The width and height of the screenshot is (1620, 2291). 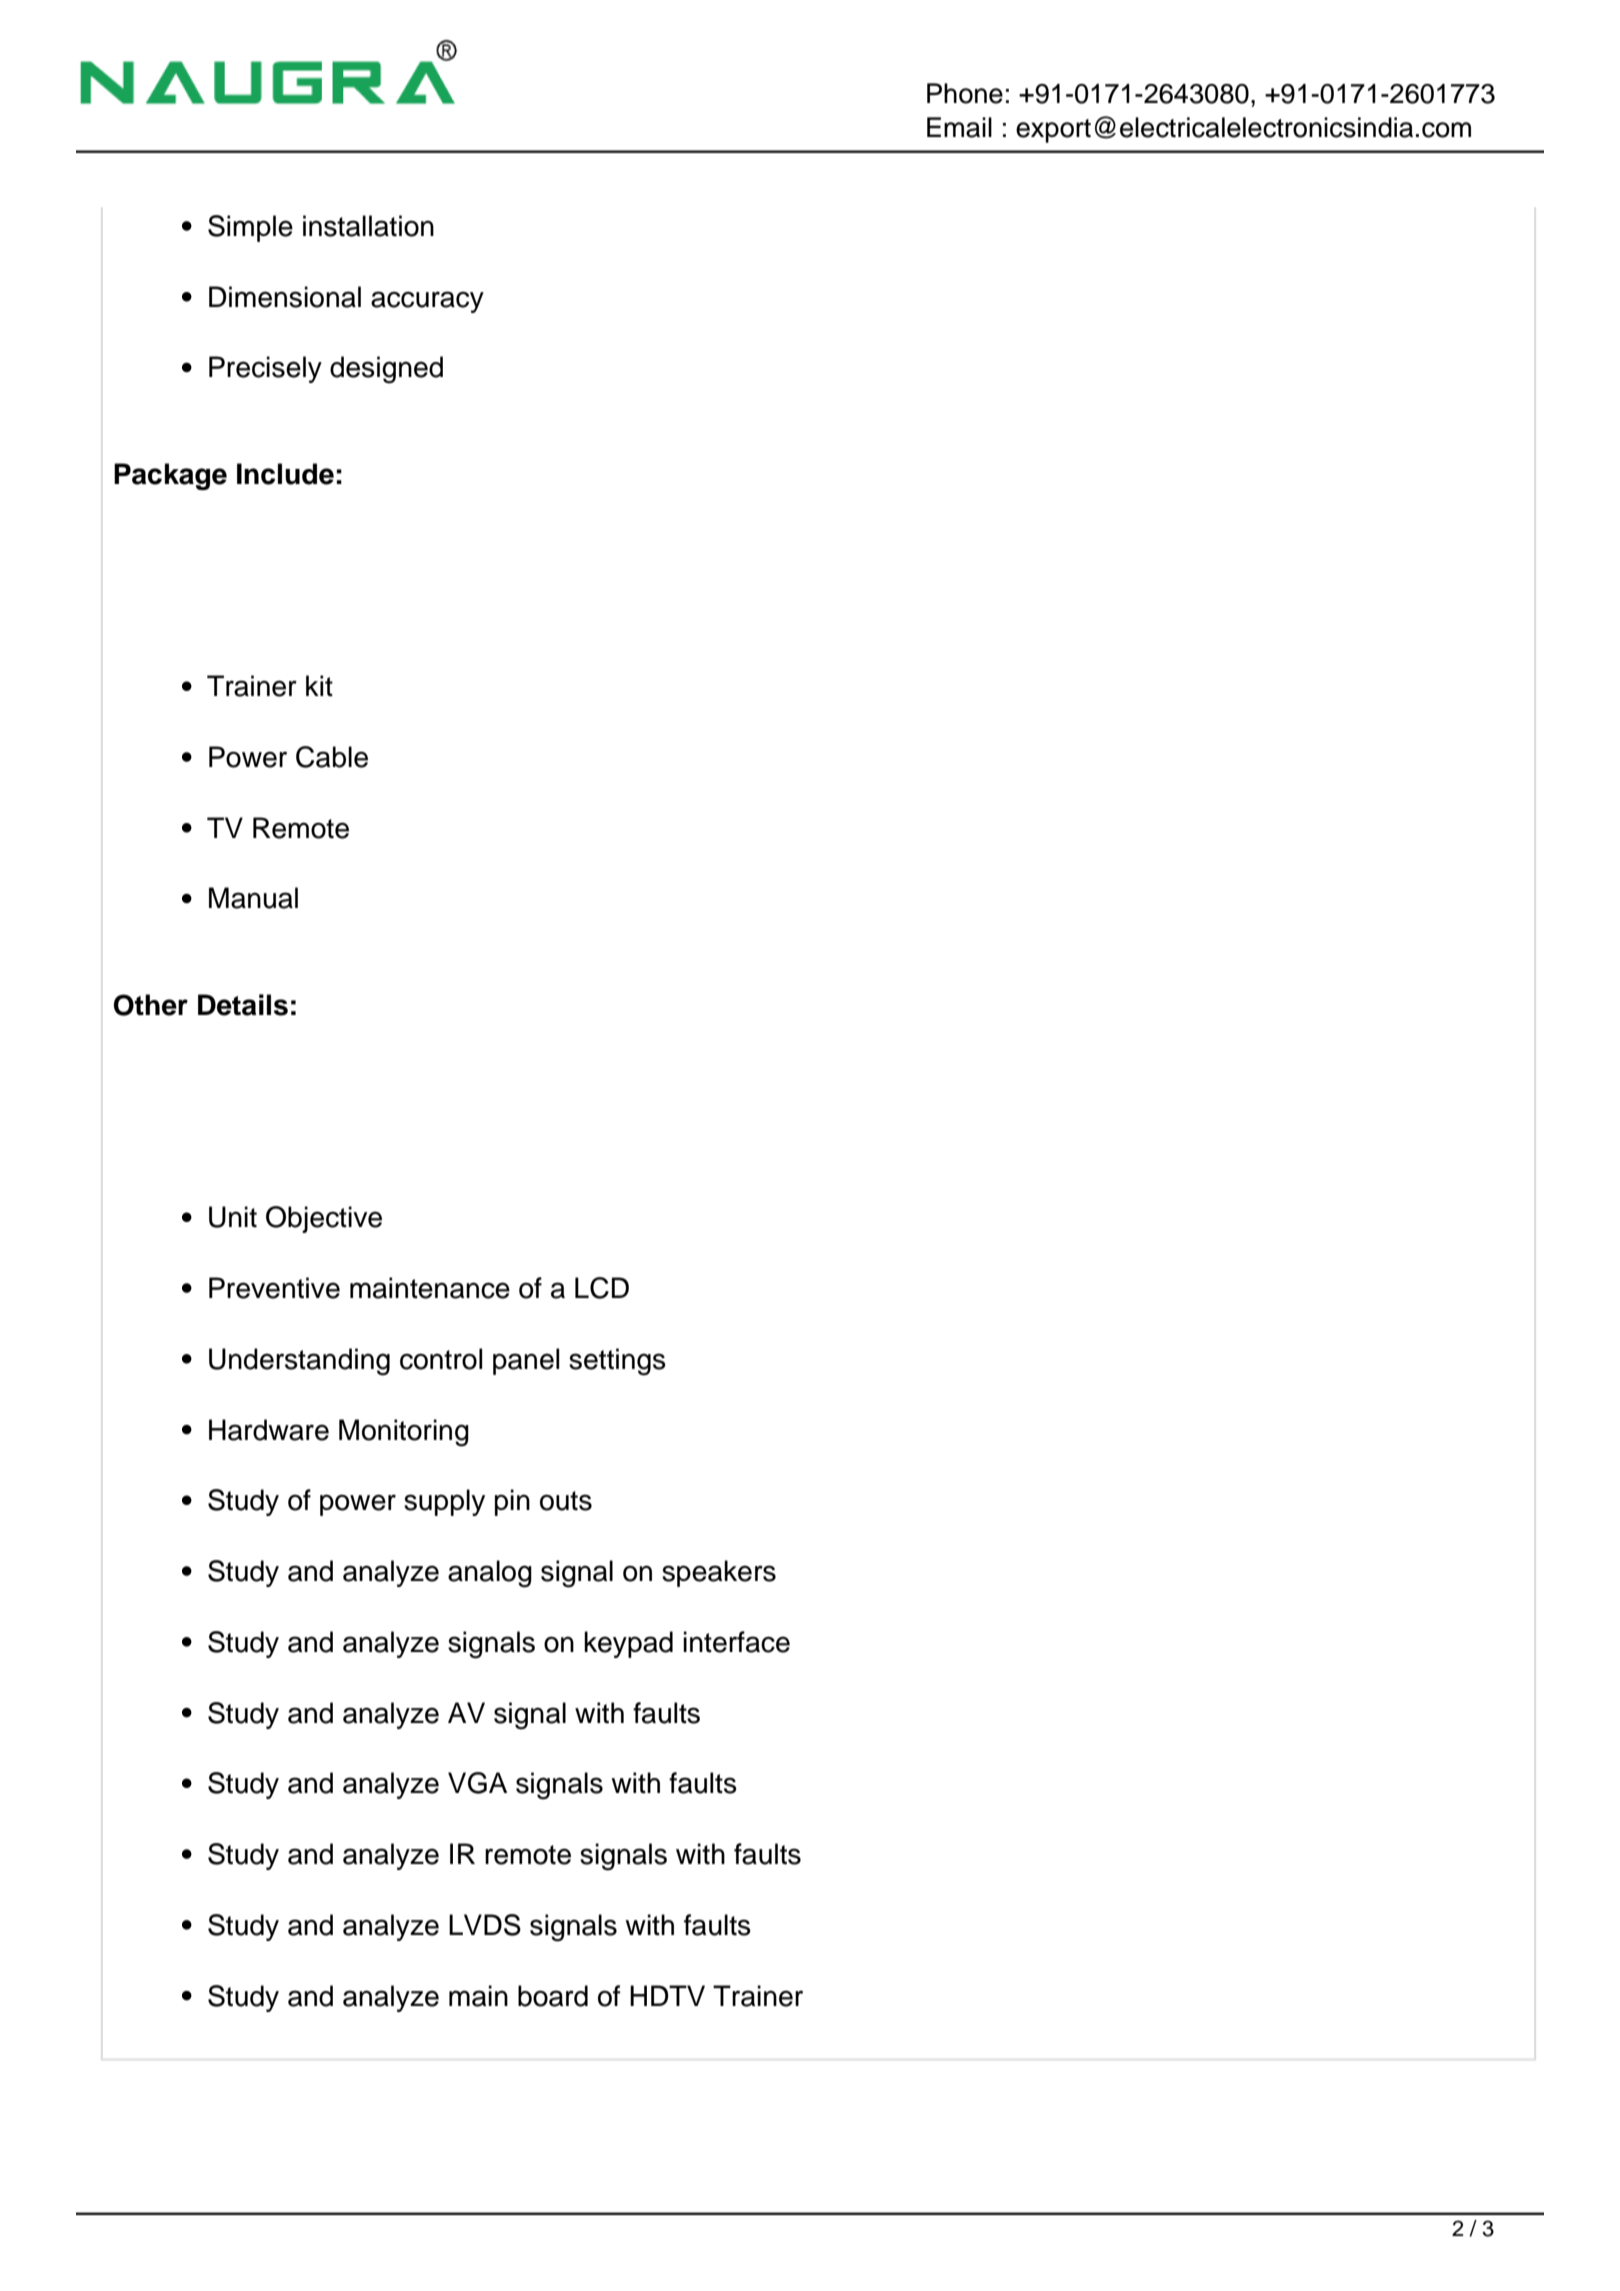 I want to click on Phone, so click(x=965, y=93).
